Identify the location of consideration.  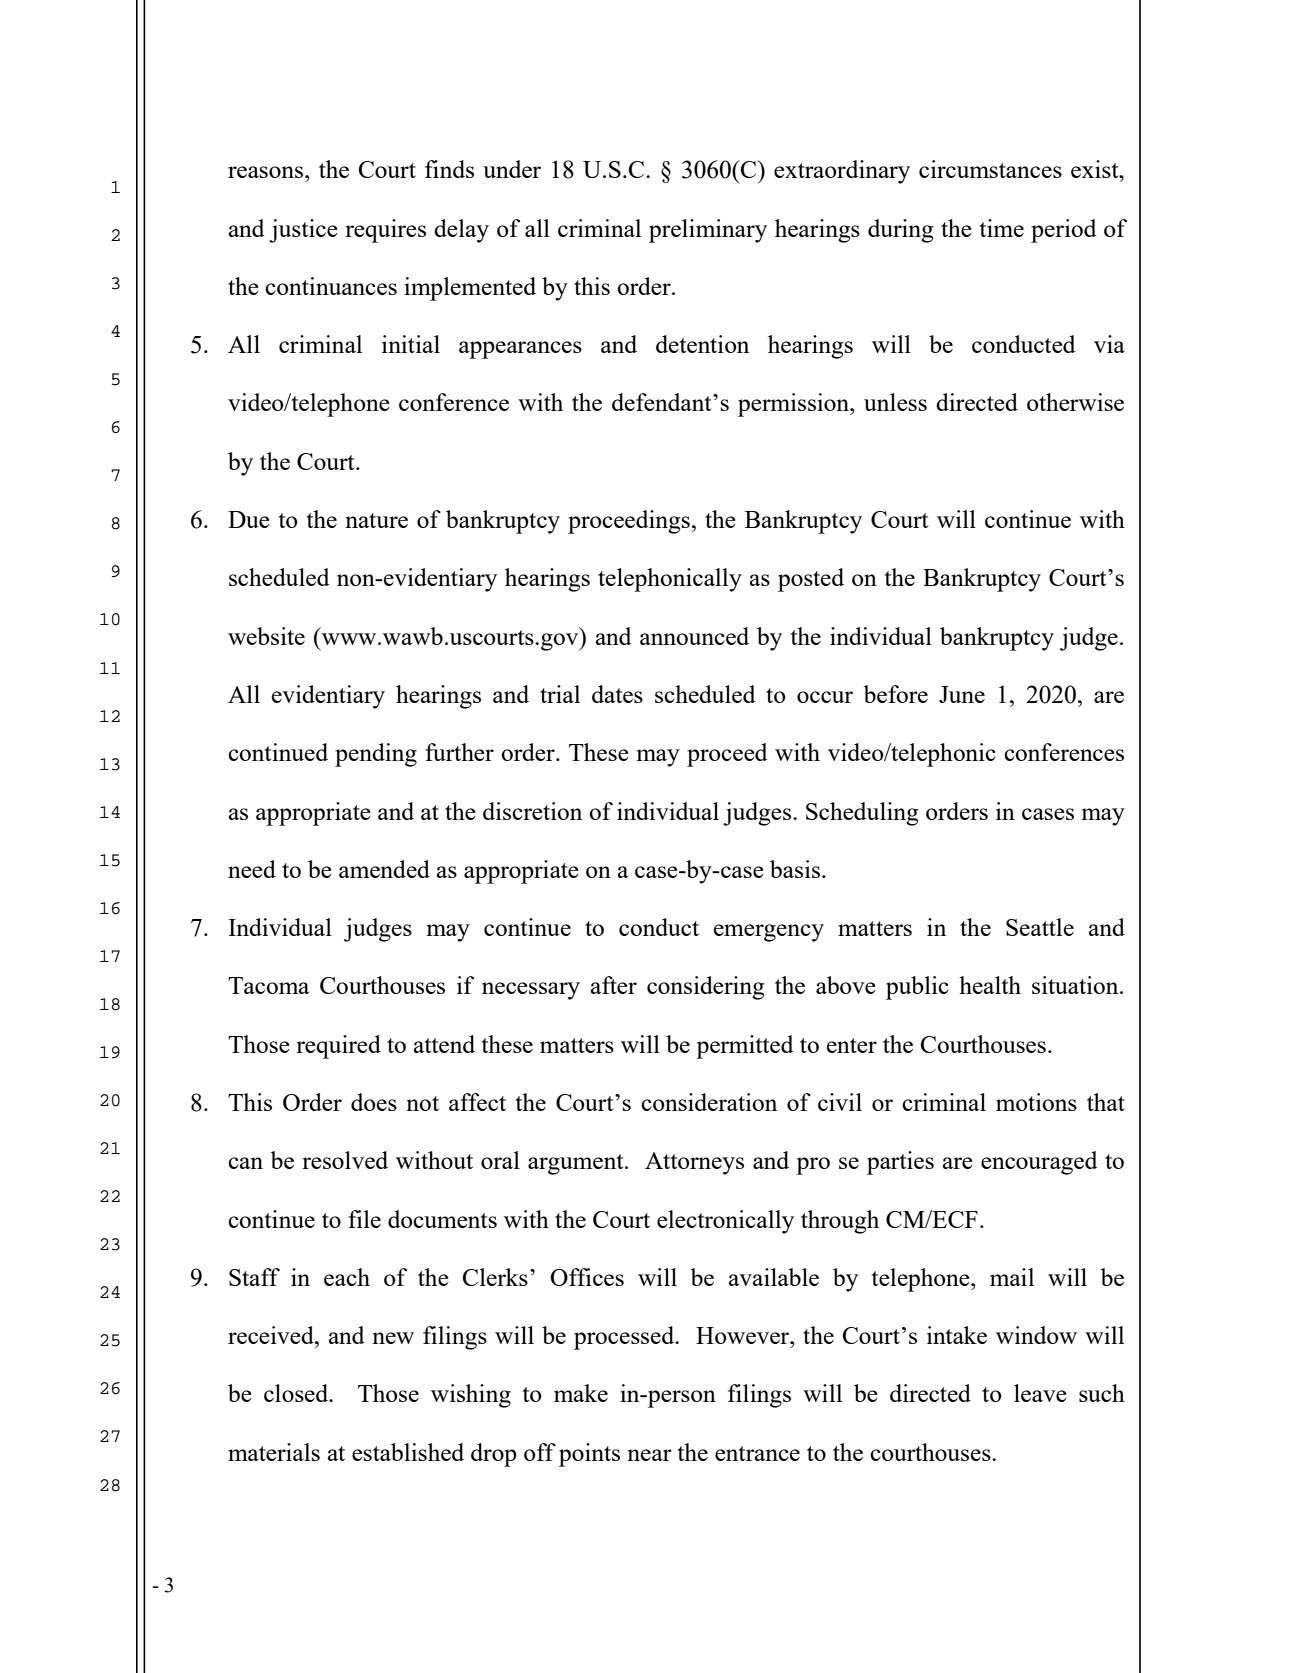
(709, 1102).
